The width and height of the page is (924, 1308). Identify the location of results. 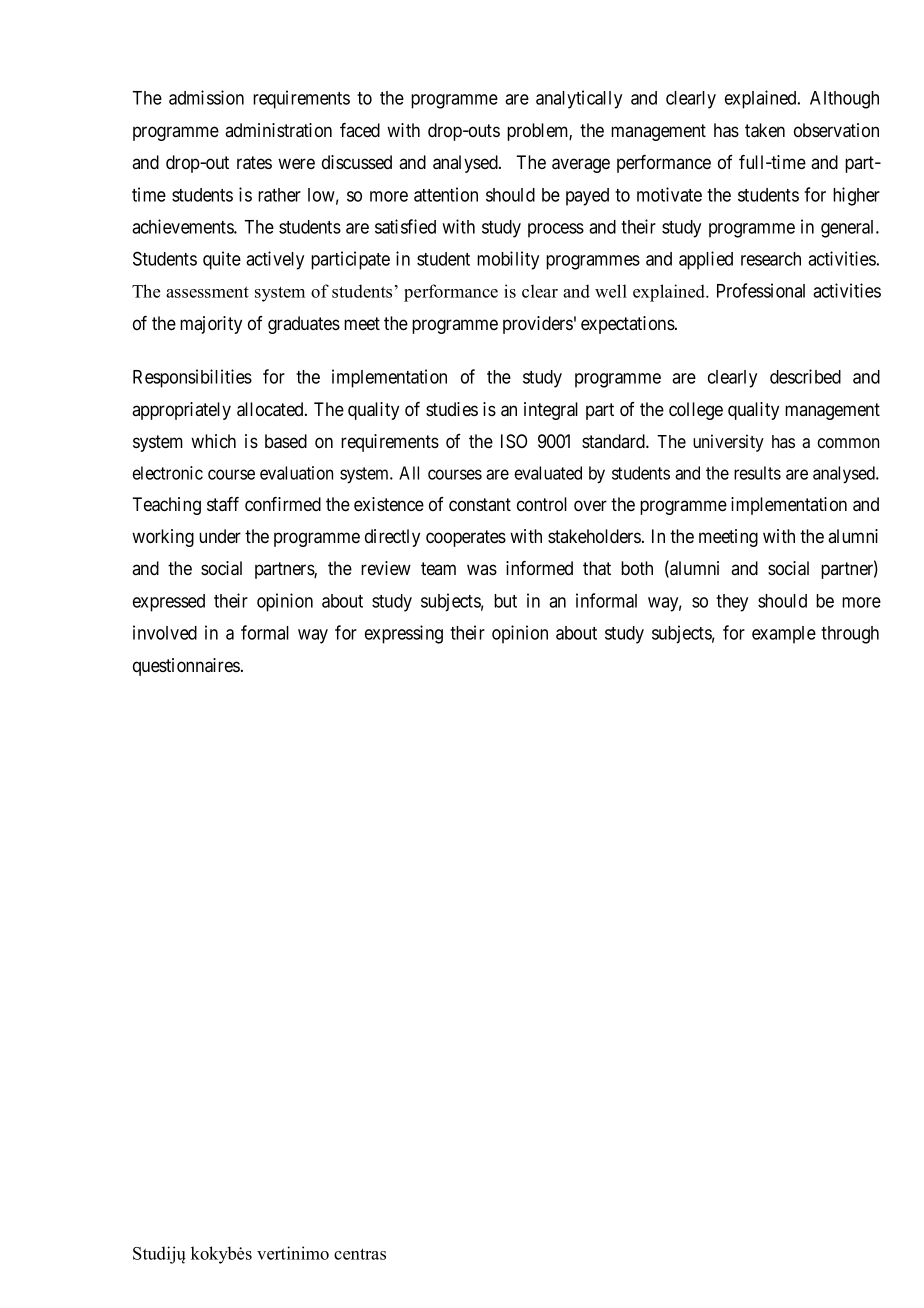
(757, 473).
